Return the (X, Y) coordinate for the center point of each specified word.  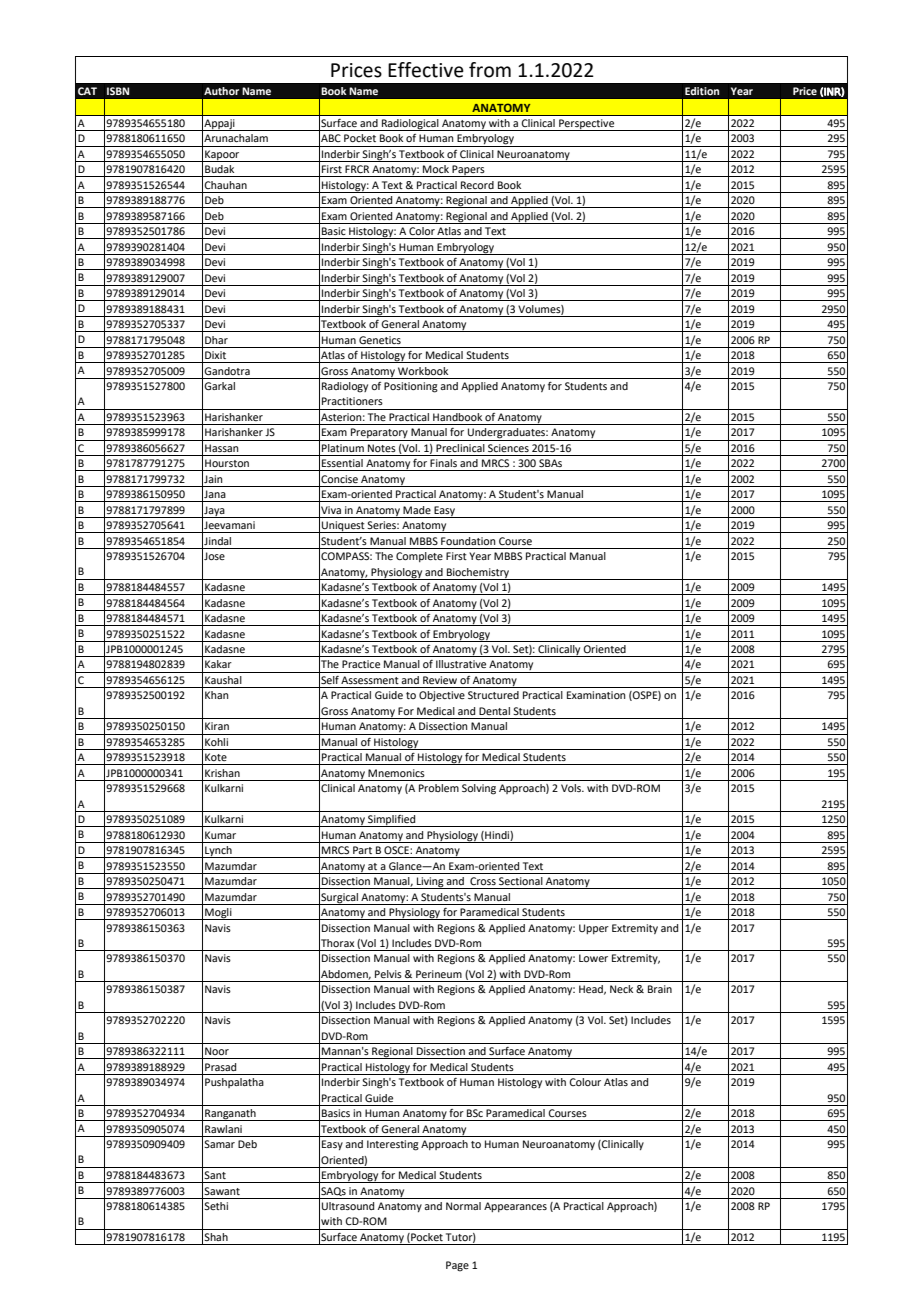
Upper (594, 929)
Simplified (392, 821)
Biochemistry (478, 574)
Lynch (218, 852)
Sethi (216, 1206)
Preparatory (379, 434)
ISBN (118, 91)
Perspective (587, 125)
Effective (426, 70)
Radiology (345, 387)
